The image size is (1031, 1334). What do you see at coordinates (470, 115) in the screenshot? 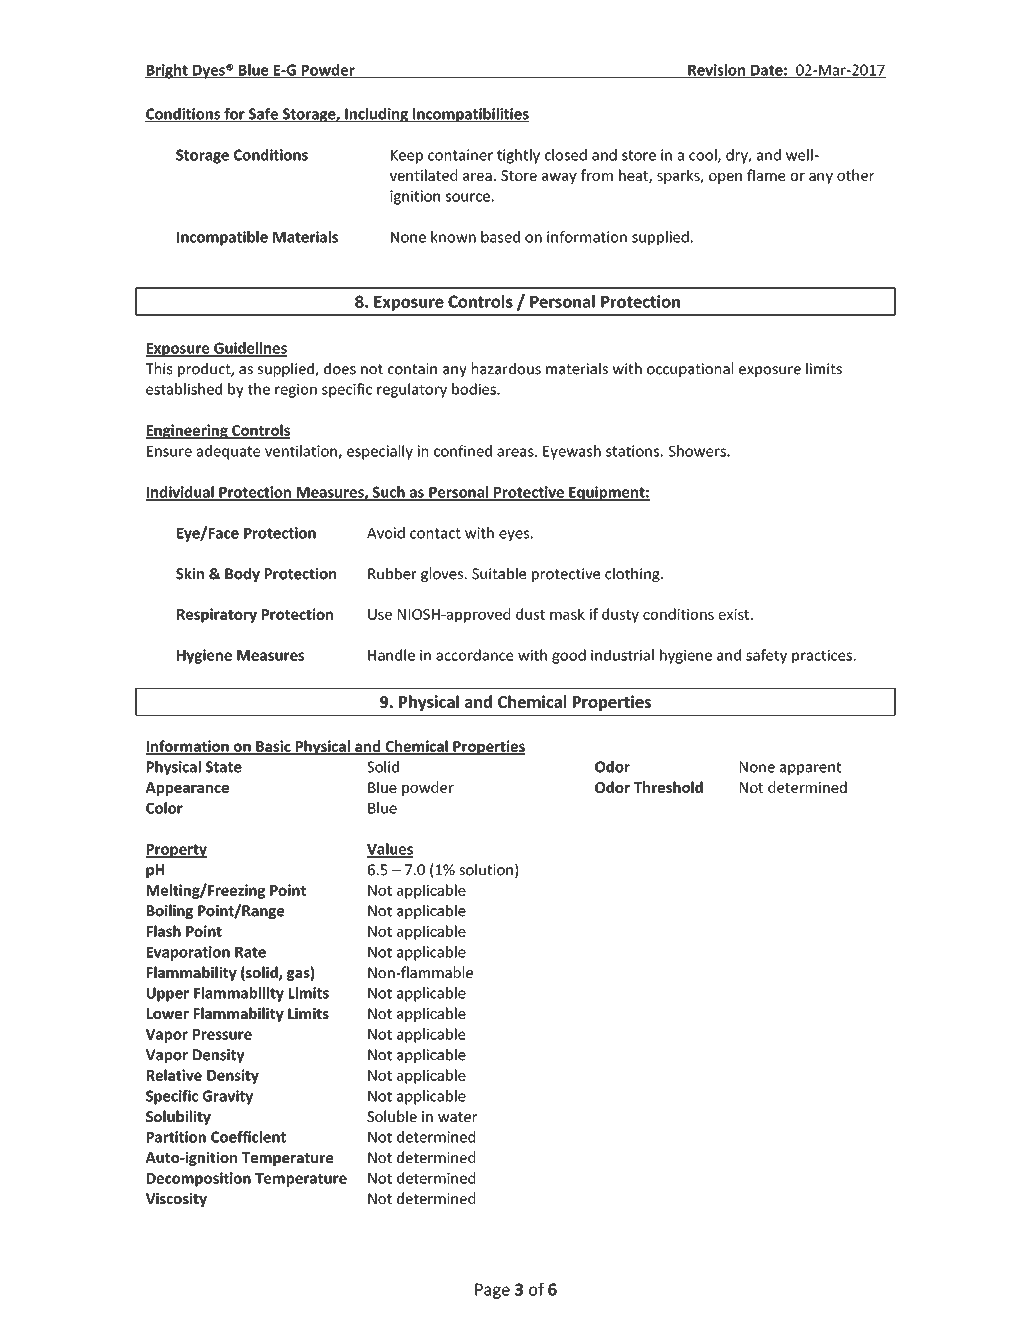
I see `Incompatibilities` at bounding box center [470, 115].
